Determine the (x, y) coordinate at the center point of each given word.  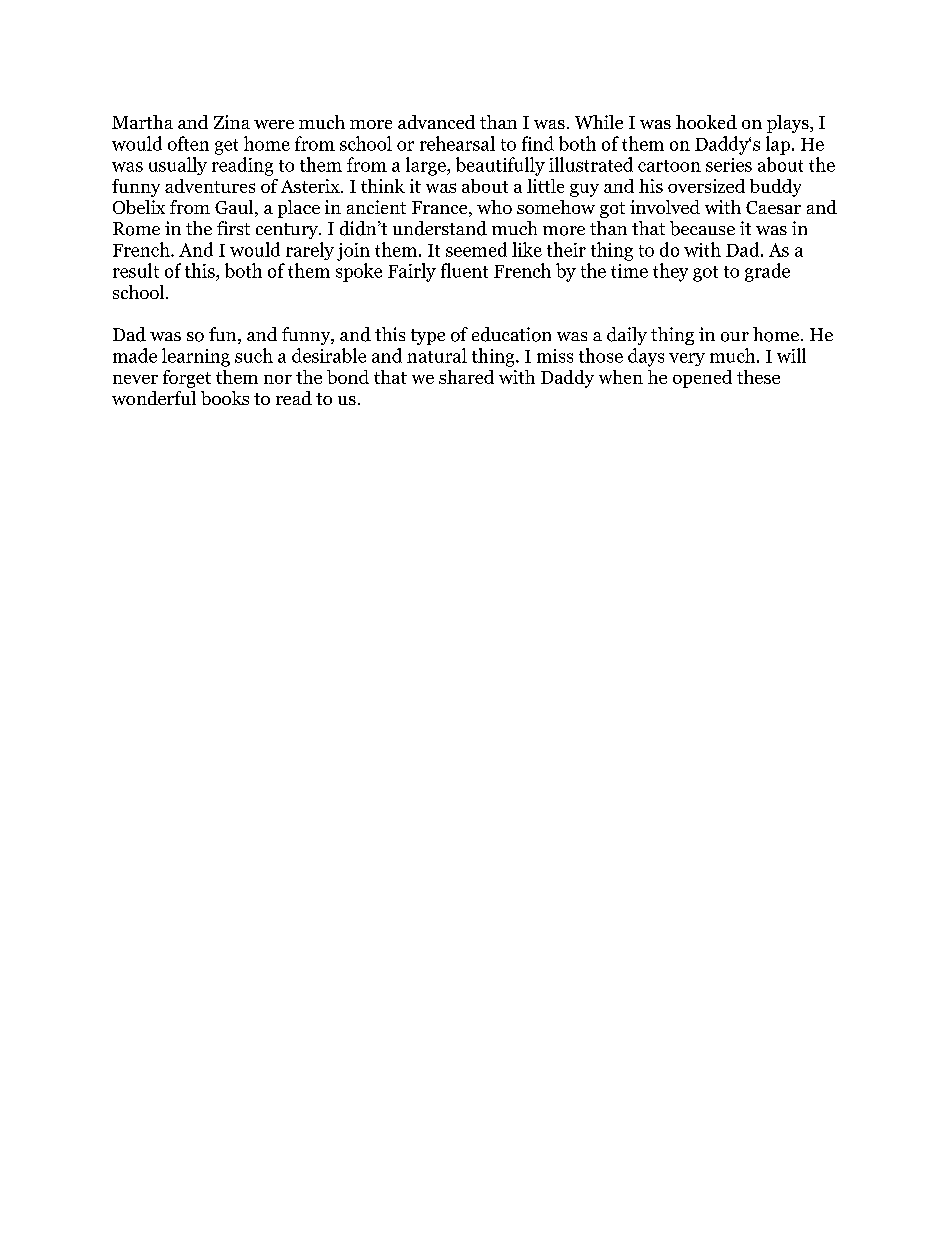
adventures (210, 186)
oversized (706, 186)
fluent (464, 270)
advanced (436, 122)
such (254, 355)
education (511, 334)
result (136, 270)
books (225, 398)
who (494, 207)
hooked (706, 122)
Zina (232, 122)
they (670, 272)
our (735, 337)
